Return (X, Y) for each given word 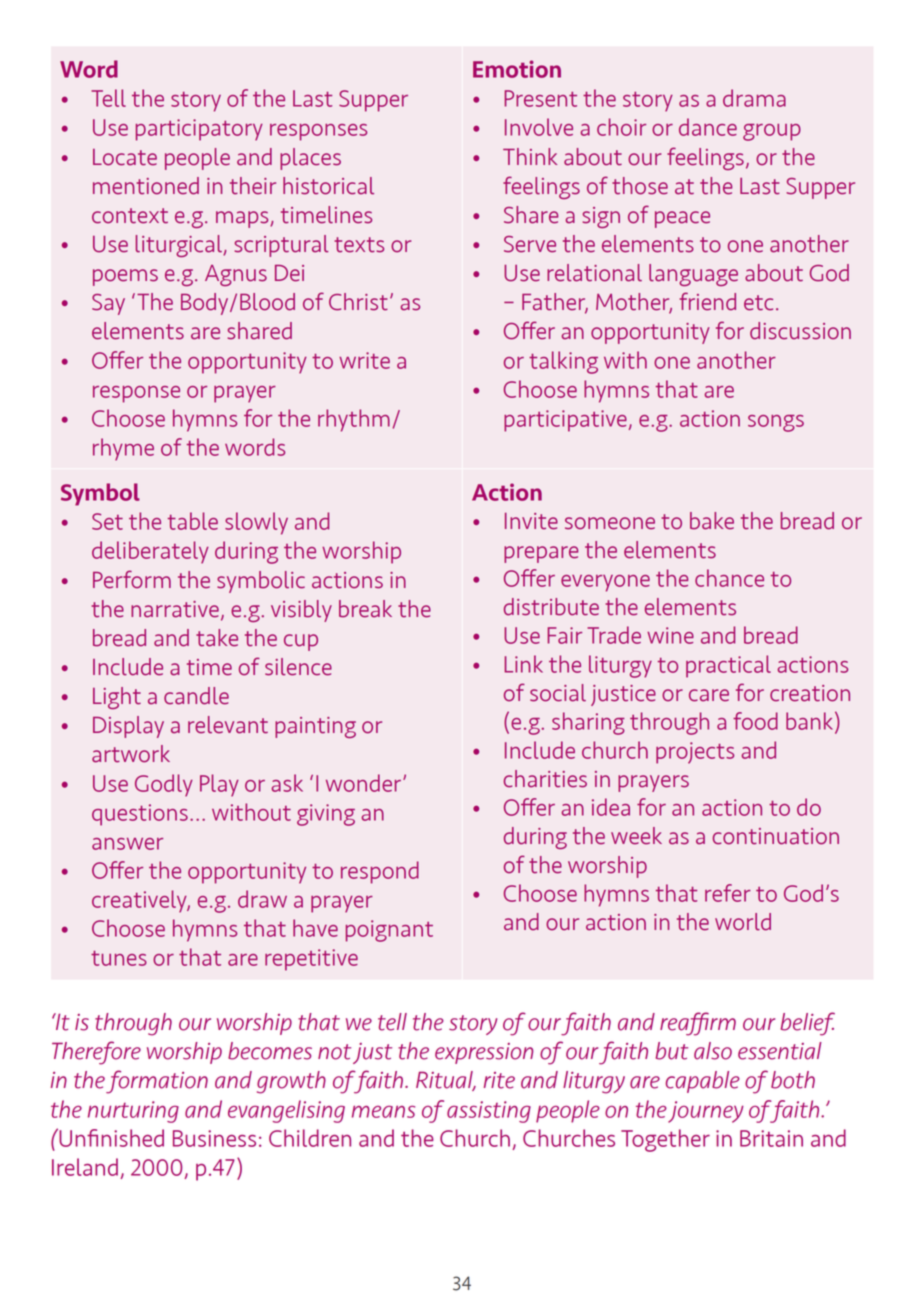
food (755, 721)
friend (707, 301)
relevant (228, 725)
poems (125, 277)
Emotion (517, 69)
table (193, 521)
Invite (531, 521)
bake (712, 521)
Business (214, 1138)
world (743, 922)
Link (523, 664)
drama (754, 98)
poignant (389, 931)
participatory (199, 130)
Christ (358, 302)
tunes (119, 958)
